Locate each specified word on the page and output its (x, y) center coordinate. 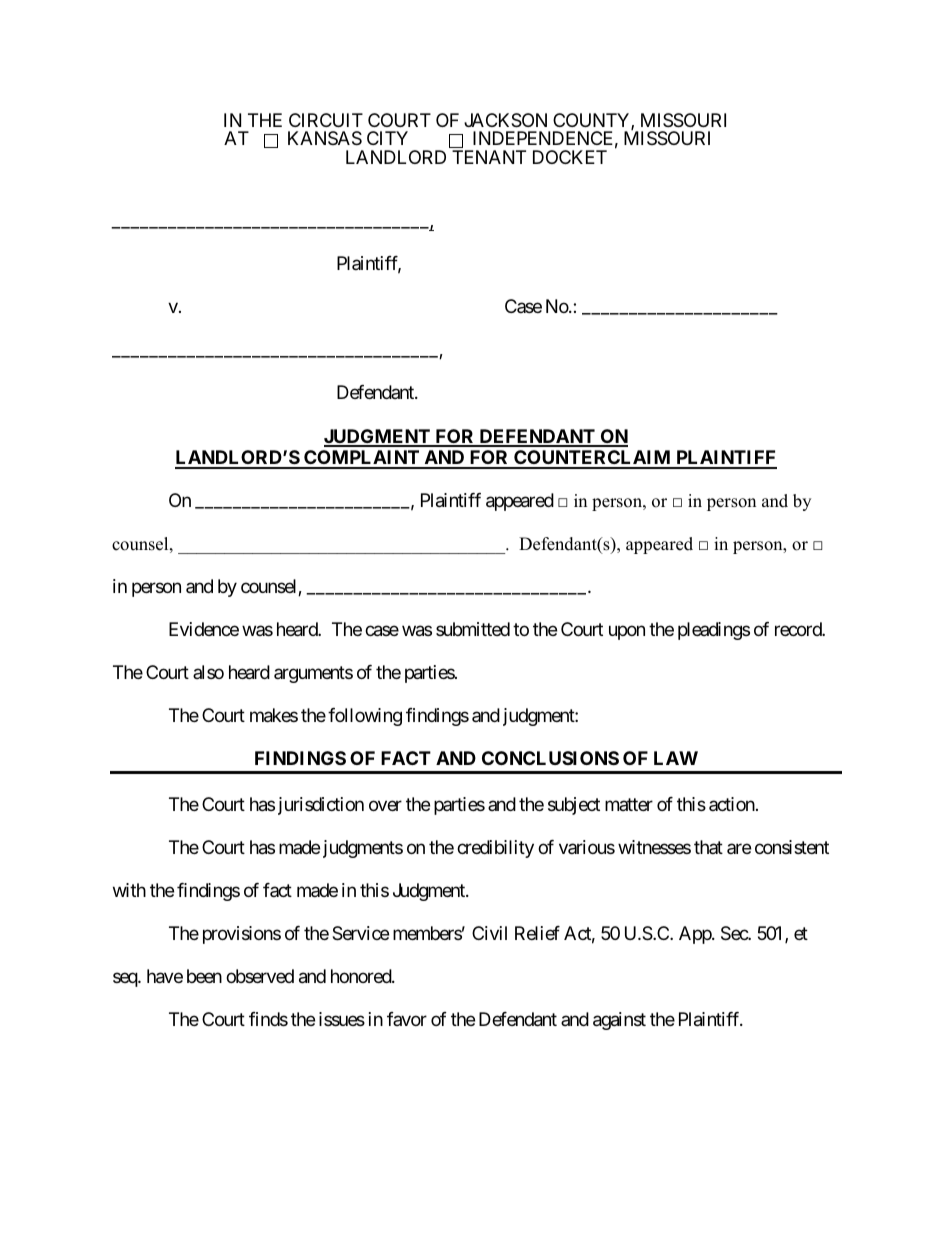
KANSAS (325, 138)
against (619, 1021)
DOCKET (570, 157)
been (204, 976)
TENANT (489, 157)
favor (407, 1019)
